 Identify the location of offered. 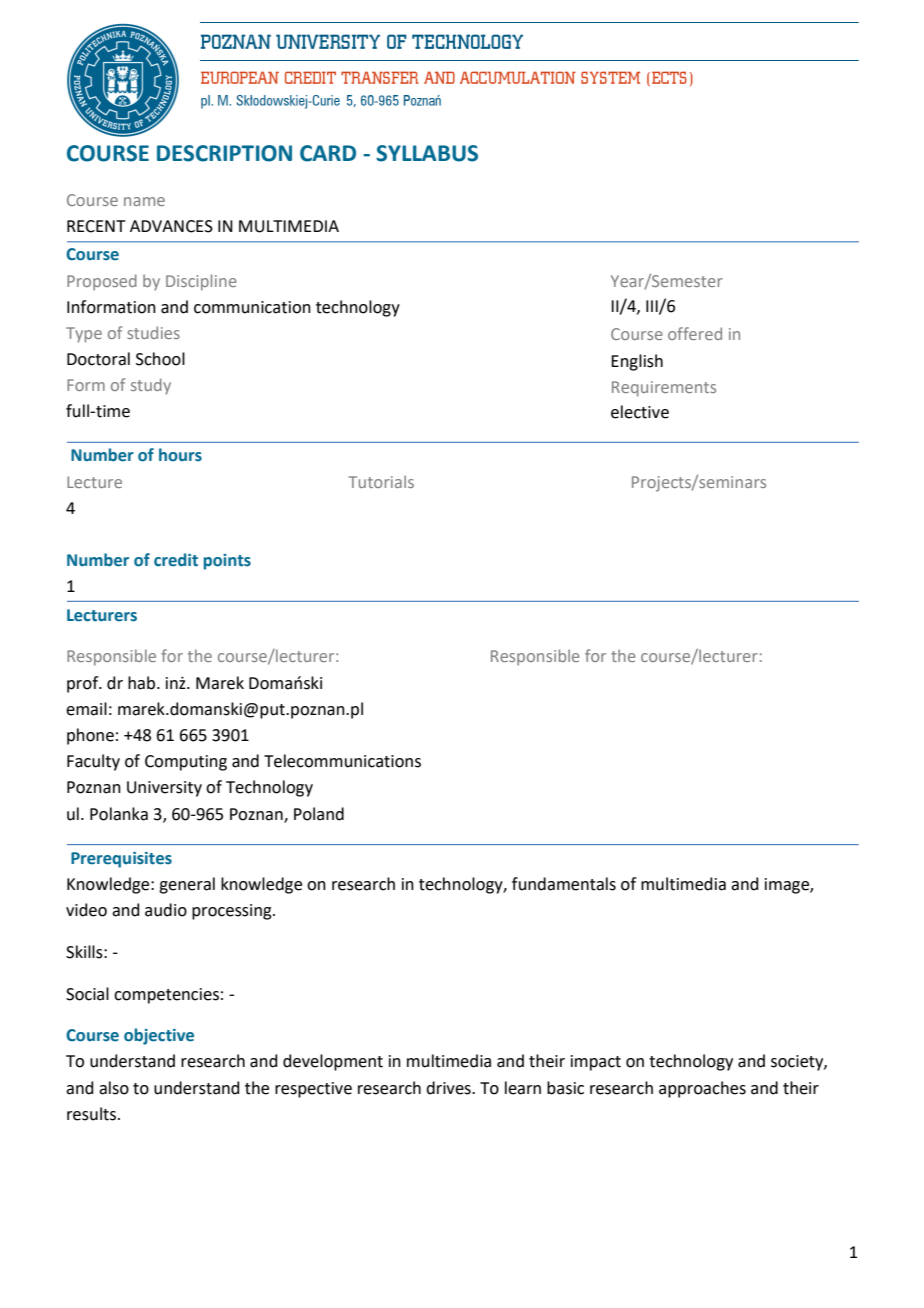
(695, 333).
